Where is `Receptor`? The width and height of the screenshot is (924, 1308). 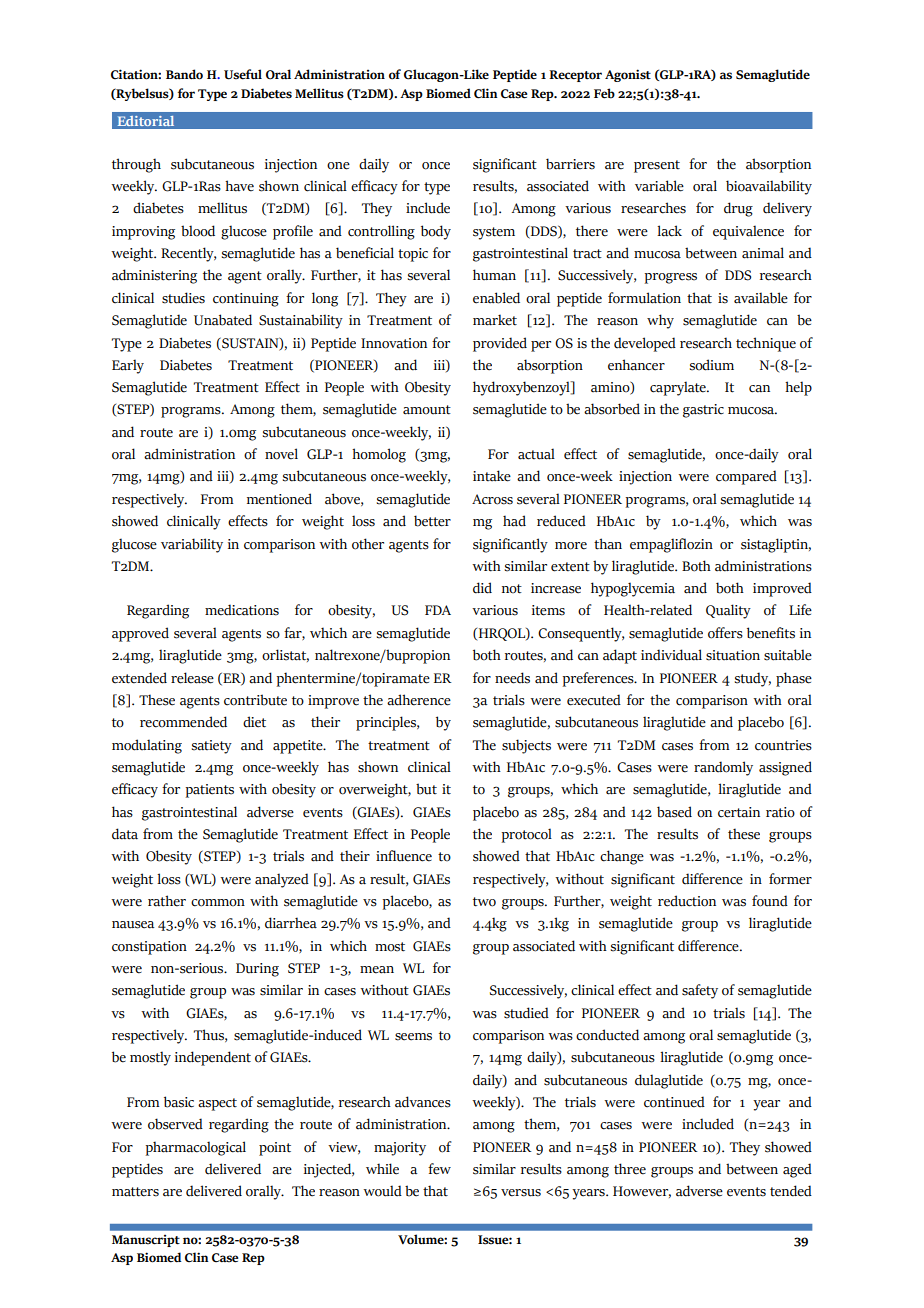 Receptor is located at coordinates (575, 76).
